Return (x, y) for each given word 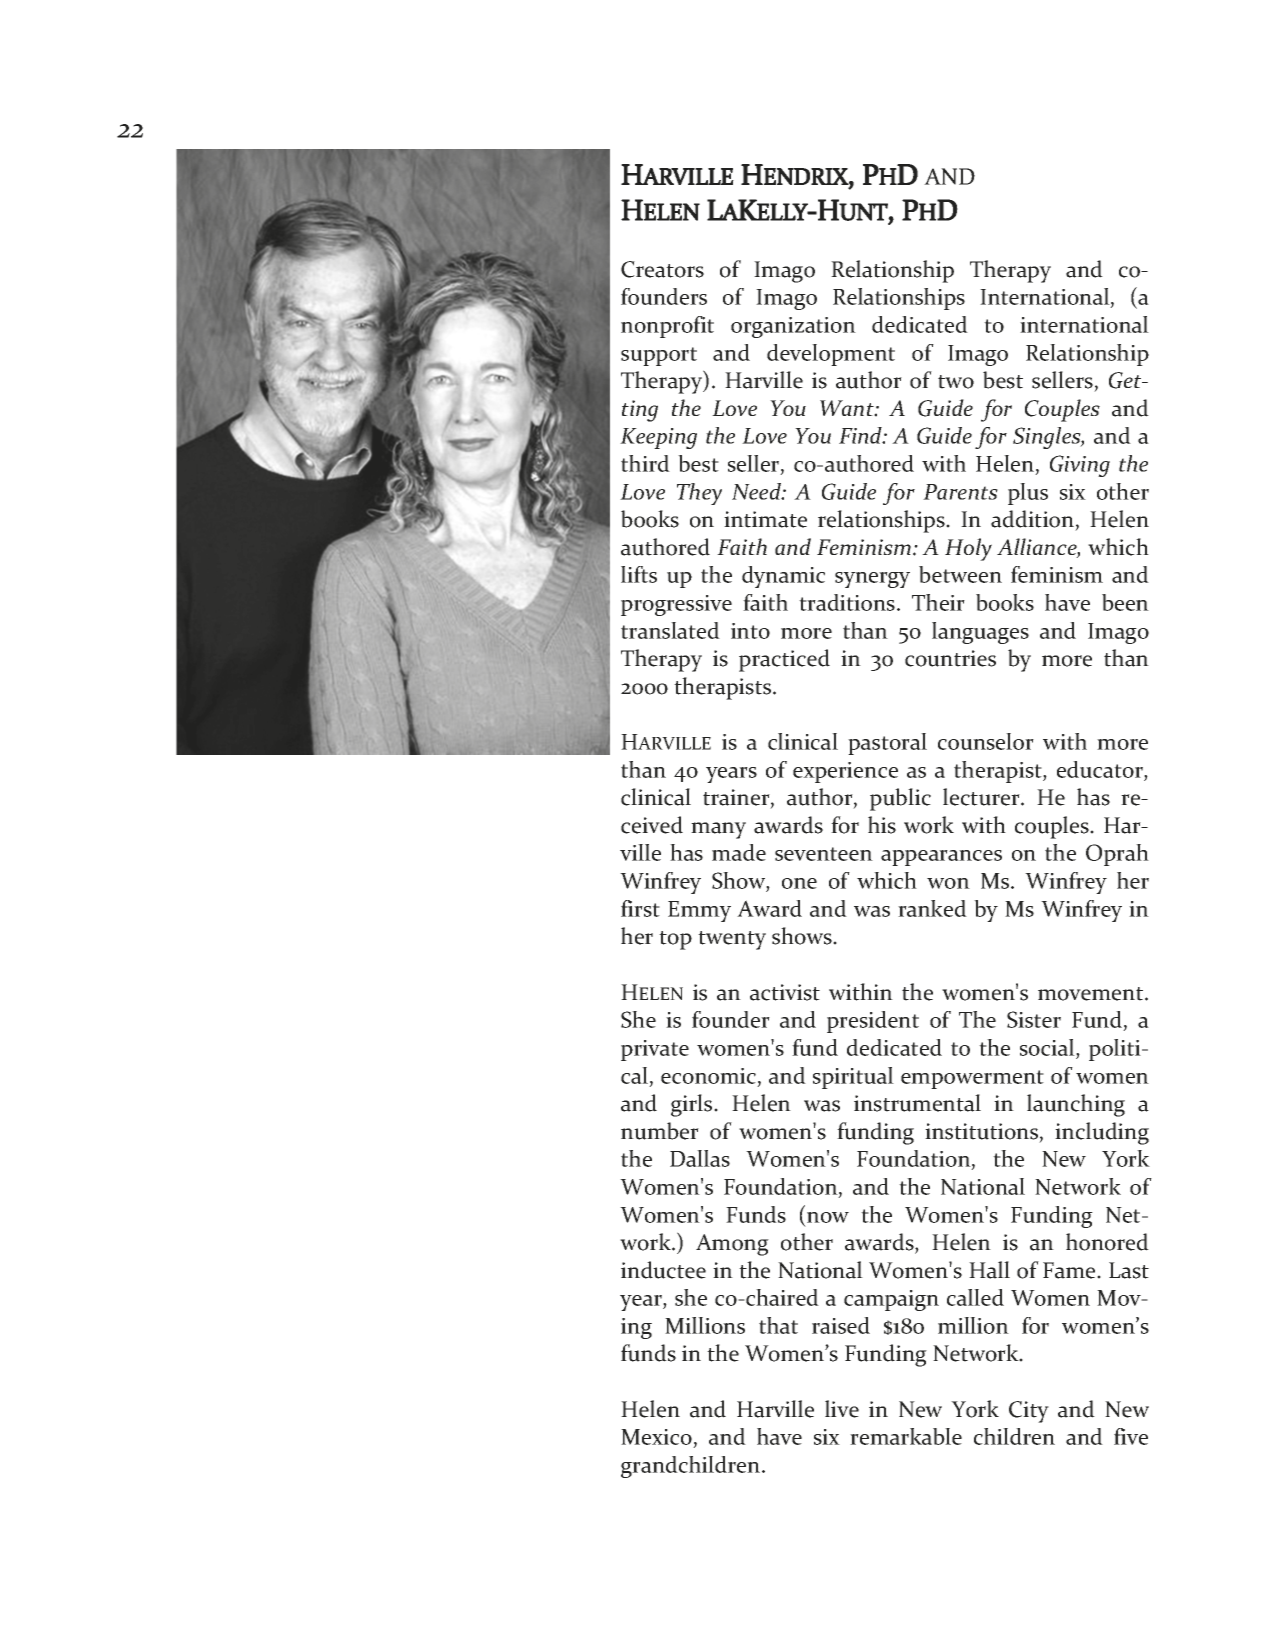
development (831, 355)
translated (670, 630)
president (873, 1022)
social (1048, 1047)
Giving (1080, 466)
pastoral (887, 744)
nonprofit (667, 327)
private (655, 1050)
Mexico (657, 1438)
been (1125, 602)
